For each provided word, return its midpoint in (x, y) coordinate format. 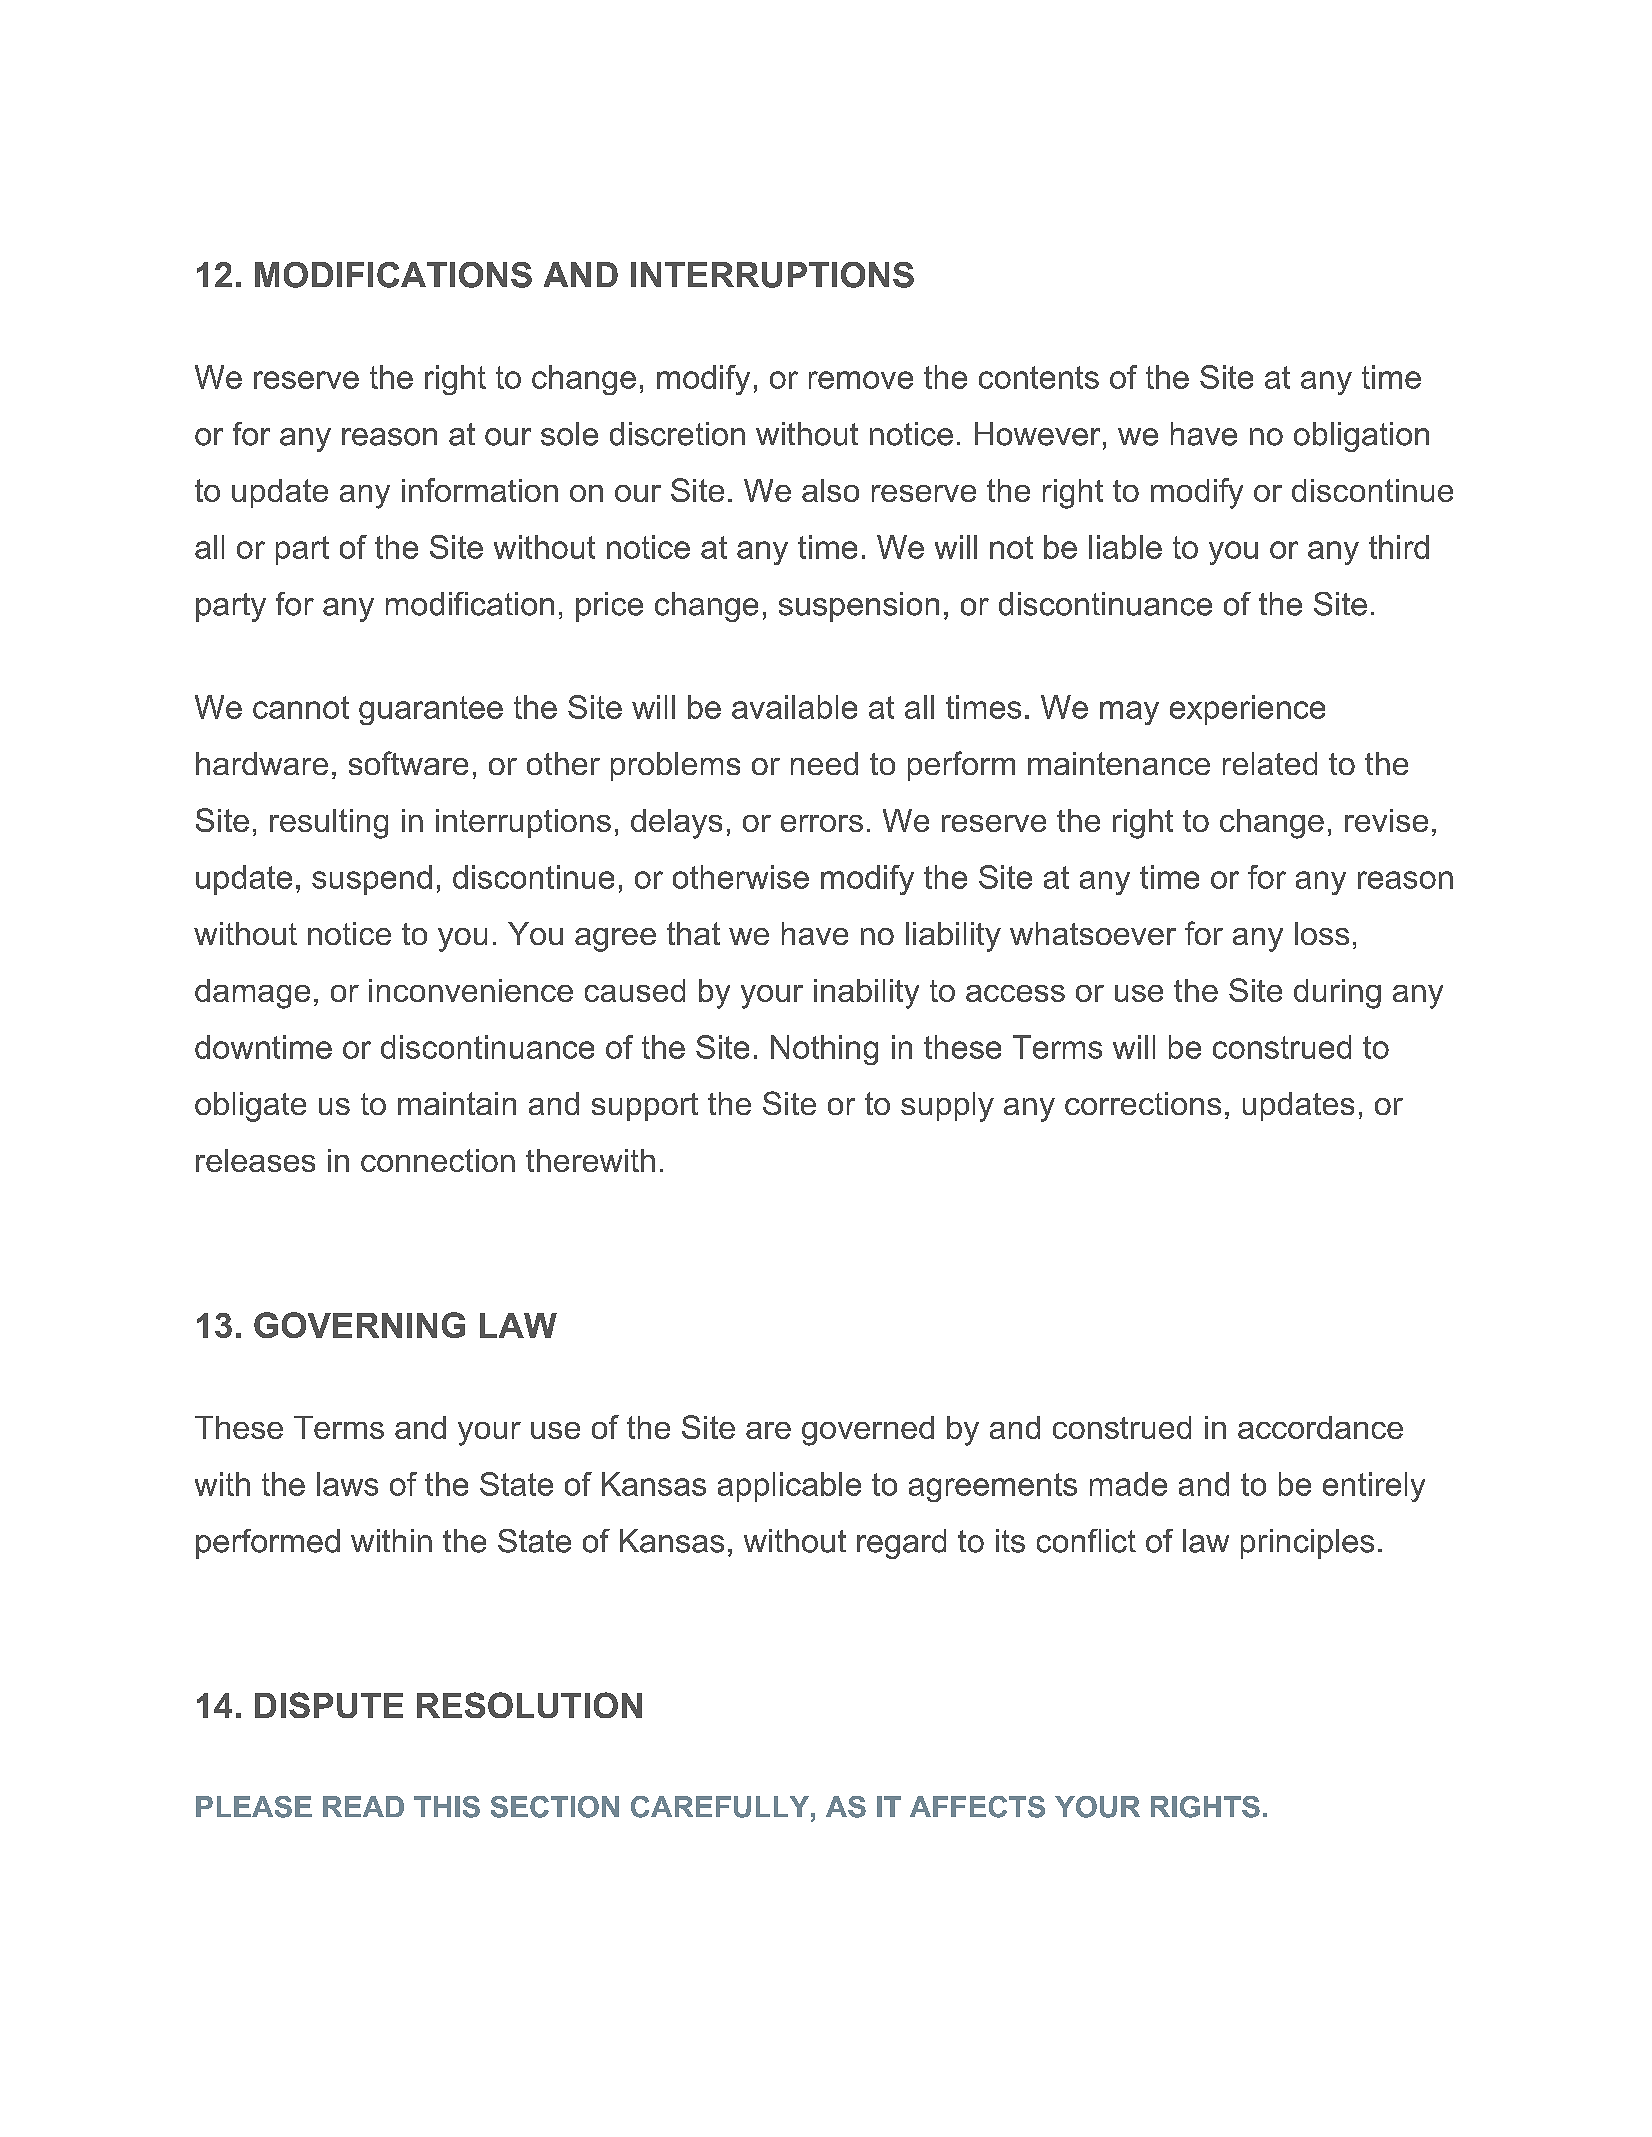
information (480, 490)
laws (347, 1484)
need (824, 763)
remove (861, 380)
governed (868, 1431)
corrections (1143, 1103)
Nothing (824, 1050)
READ (363, 1806)
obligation (1361, 437)
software (408, 763)
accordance (1320, 1427)
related (1270, 763)
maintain (457, 1103)
